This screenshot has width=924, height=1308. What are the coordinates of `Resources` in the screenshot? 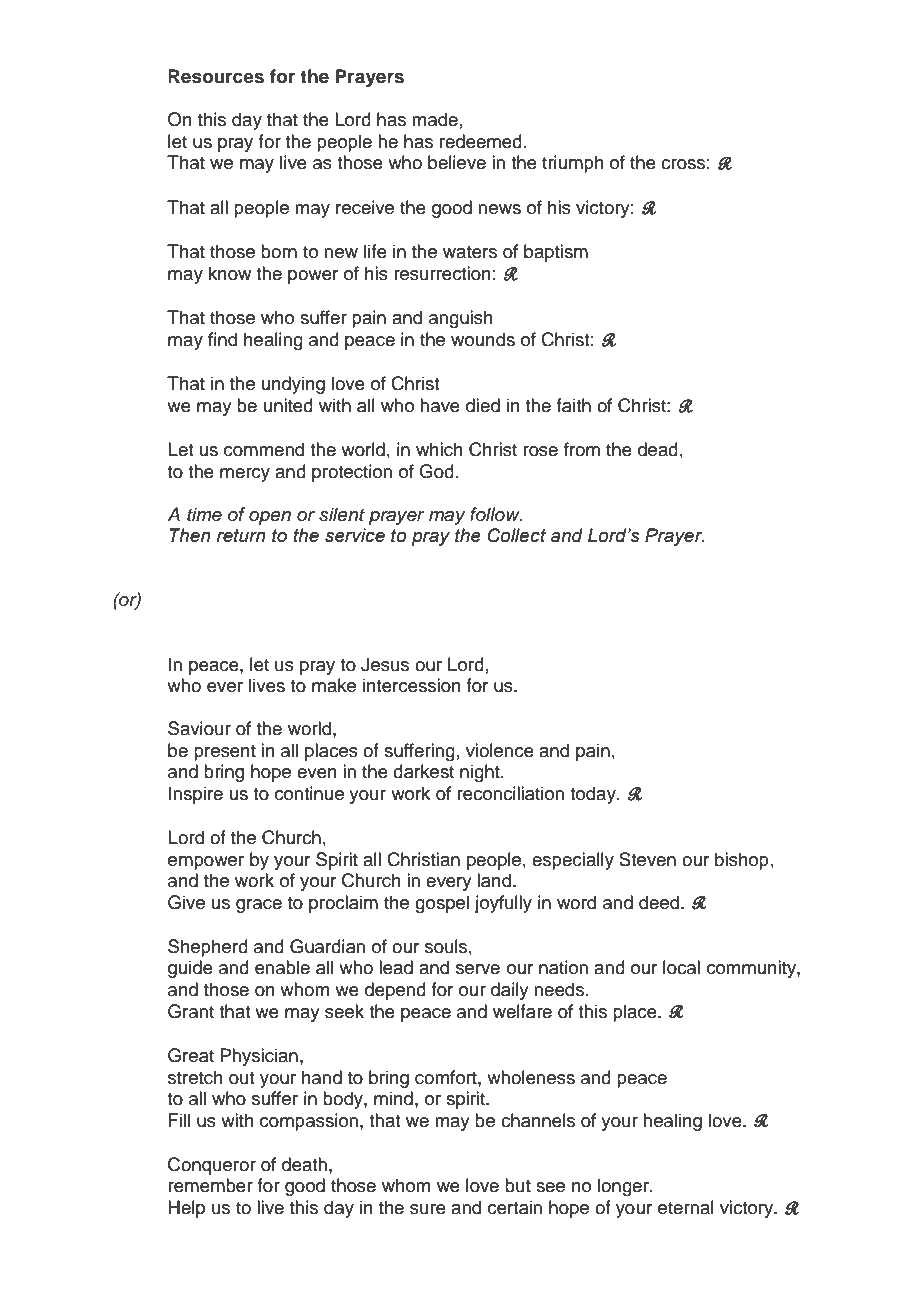 It's located at (216, 76).
